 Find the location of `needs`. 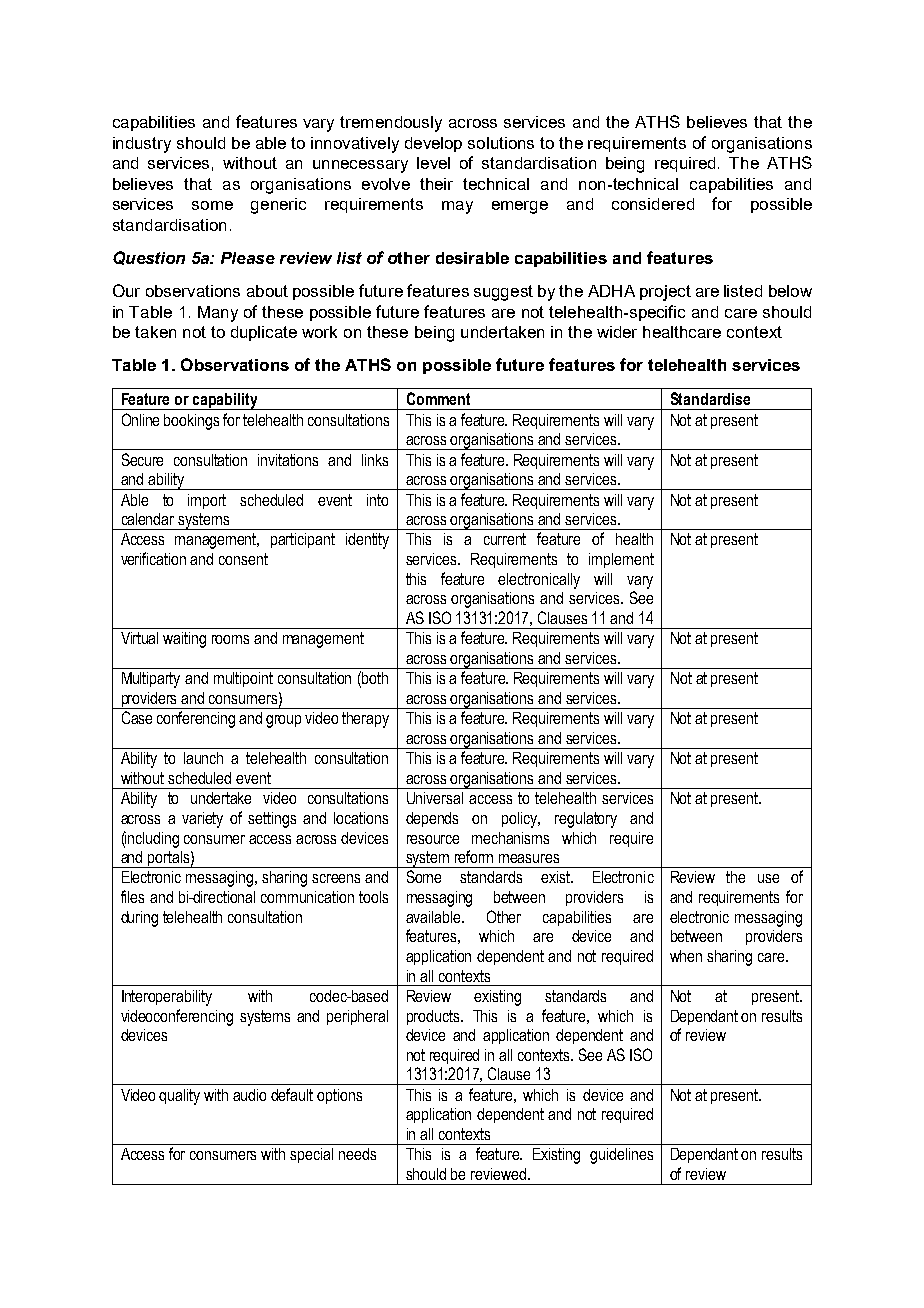

needs is located at coordinates (357, 1154).
